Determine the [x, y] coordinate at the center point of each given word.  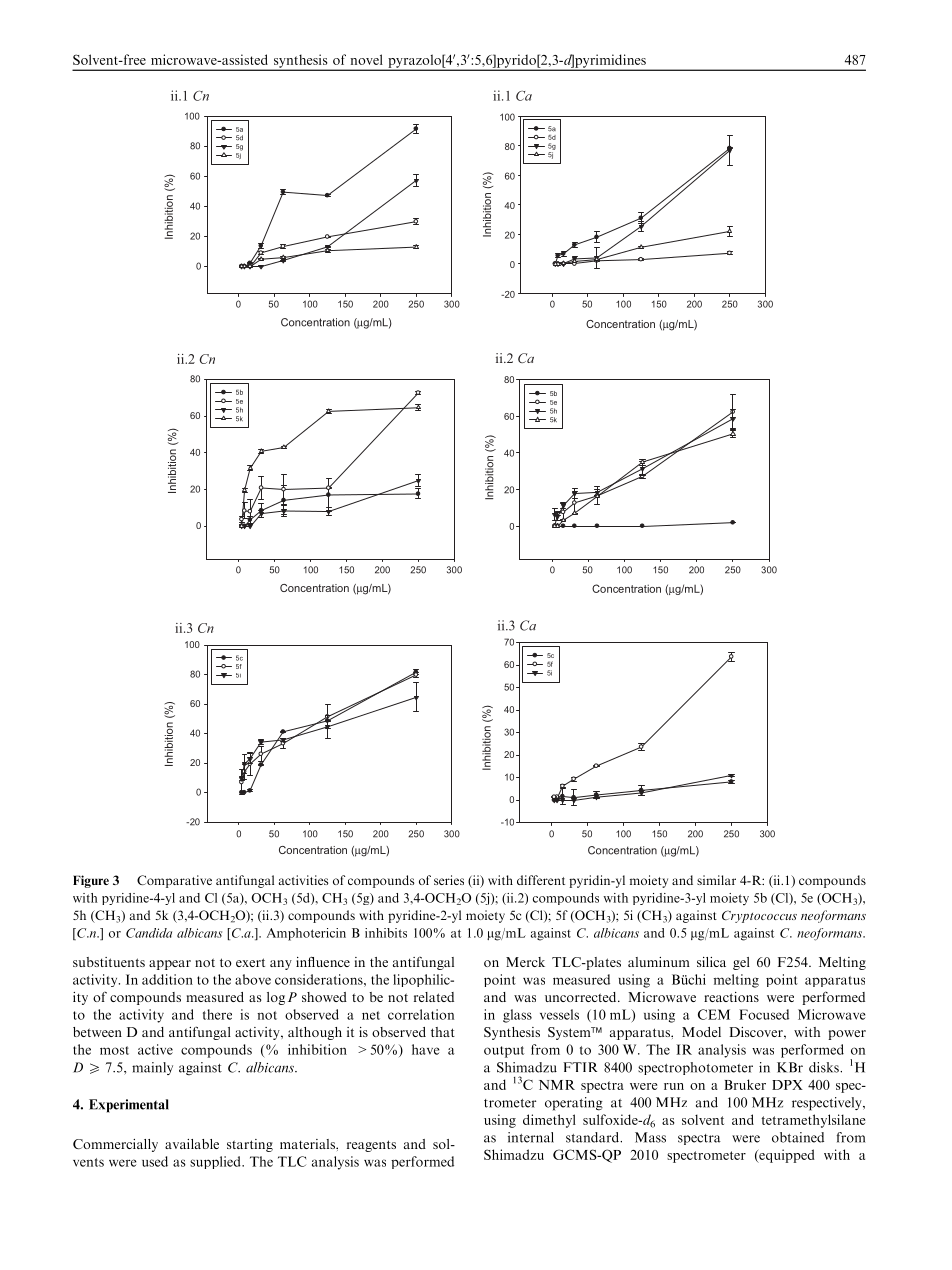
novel [366, 59]
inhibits [386, 933]
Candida [149, 933]
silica [711, 962]
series [449, 880]
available [192, 1144]
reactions [731, 997]
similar [716, 880]
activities [303, 880]
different [541, 880]
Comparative [174, 881]
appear [170, 965]
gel [741, 963]
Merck [525, 962]
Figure [91, 881]
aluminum [659, 962]
